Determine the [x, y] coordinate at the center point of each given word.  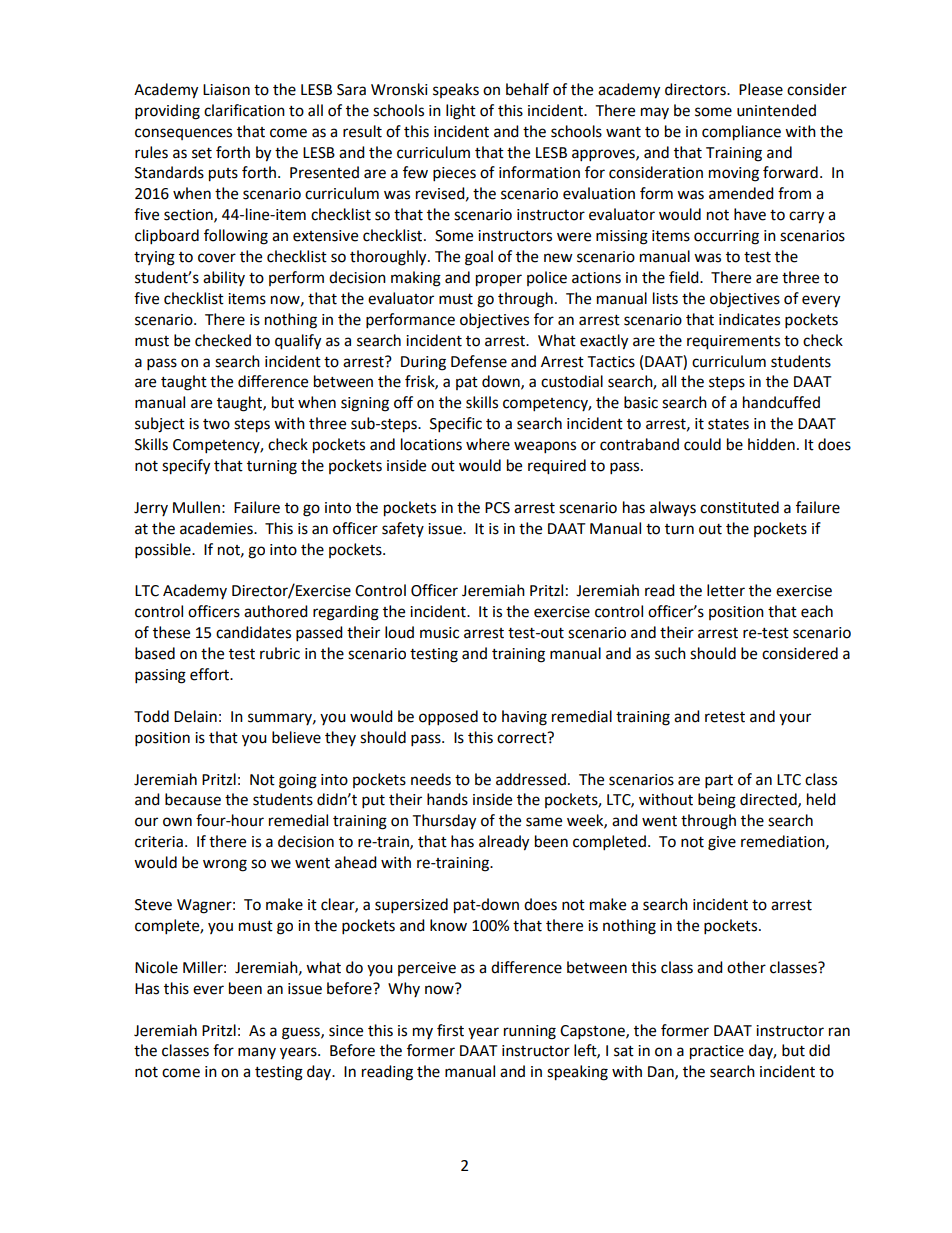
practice [717, 1052]
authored [276, 611]
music [439, 633]
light [461, 112]
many [257, 1053]
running [530, 1032]
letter [726, 590]
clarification [244, 110]
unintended [776, 110]
